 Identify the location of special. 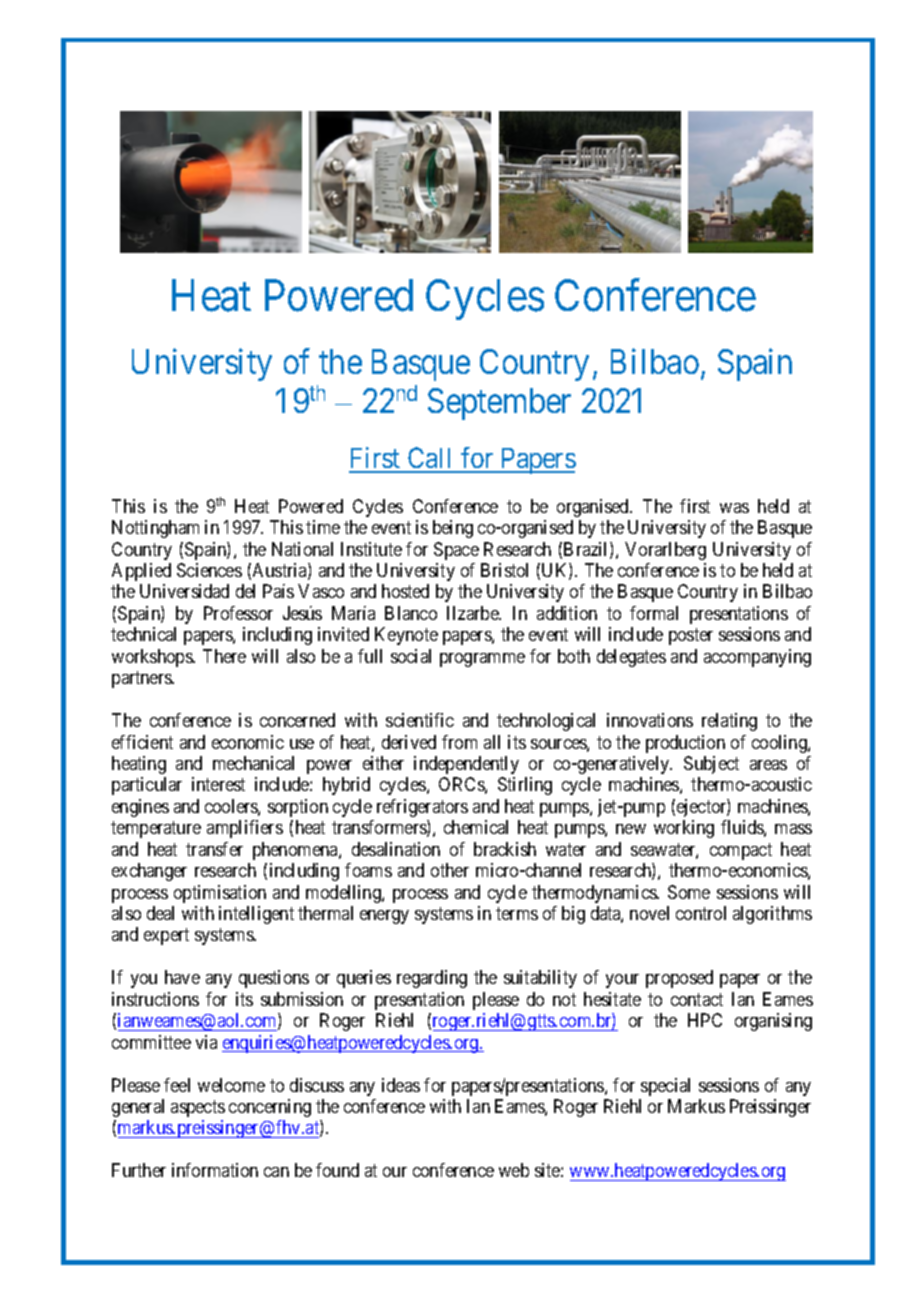
(665, 1087).
